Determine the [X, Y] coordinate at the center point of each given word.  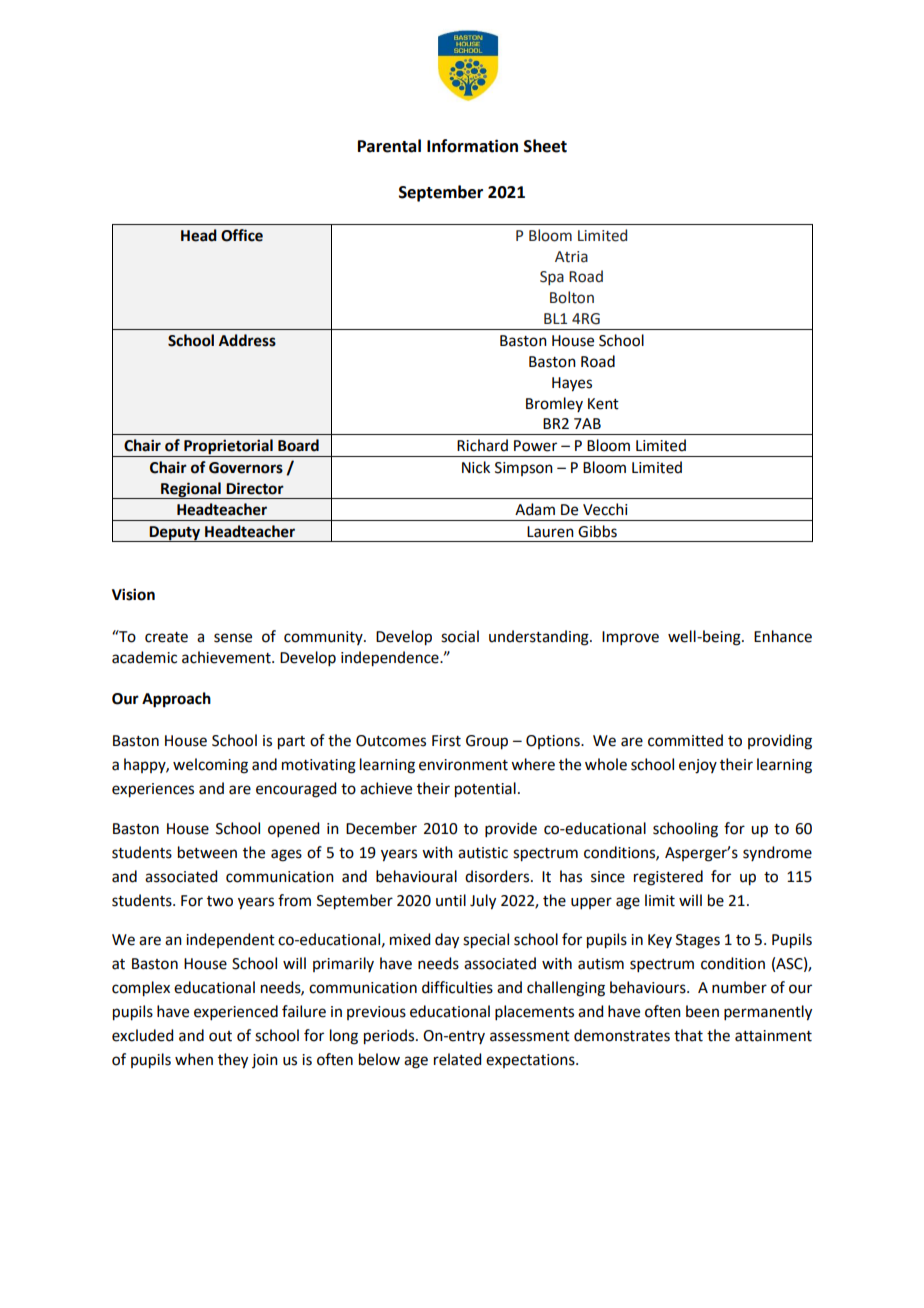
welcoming [210, 766]
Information [472, 146]
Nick [476, 467]
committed [685, 740]
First [446, 741]
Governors [246, 468]
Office [242, 235]
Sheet [545, 146]
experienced [236, 1012]
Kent [603, 404]
